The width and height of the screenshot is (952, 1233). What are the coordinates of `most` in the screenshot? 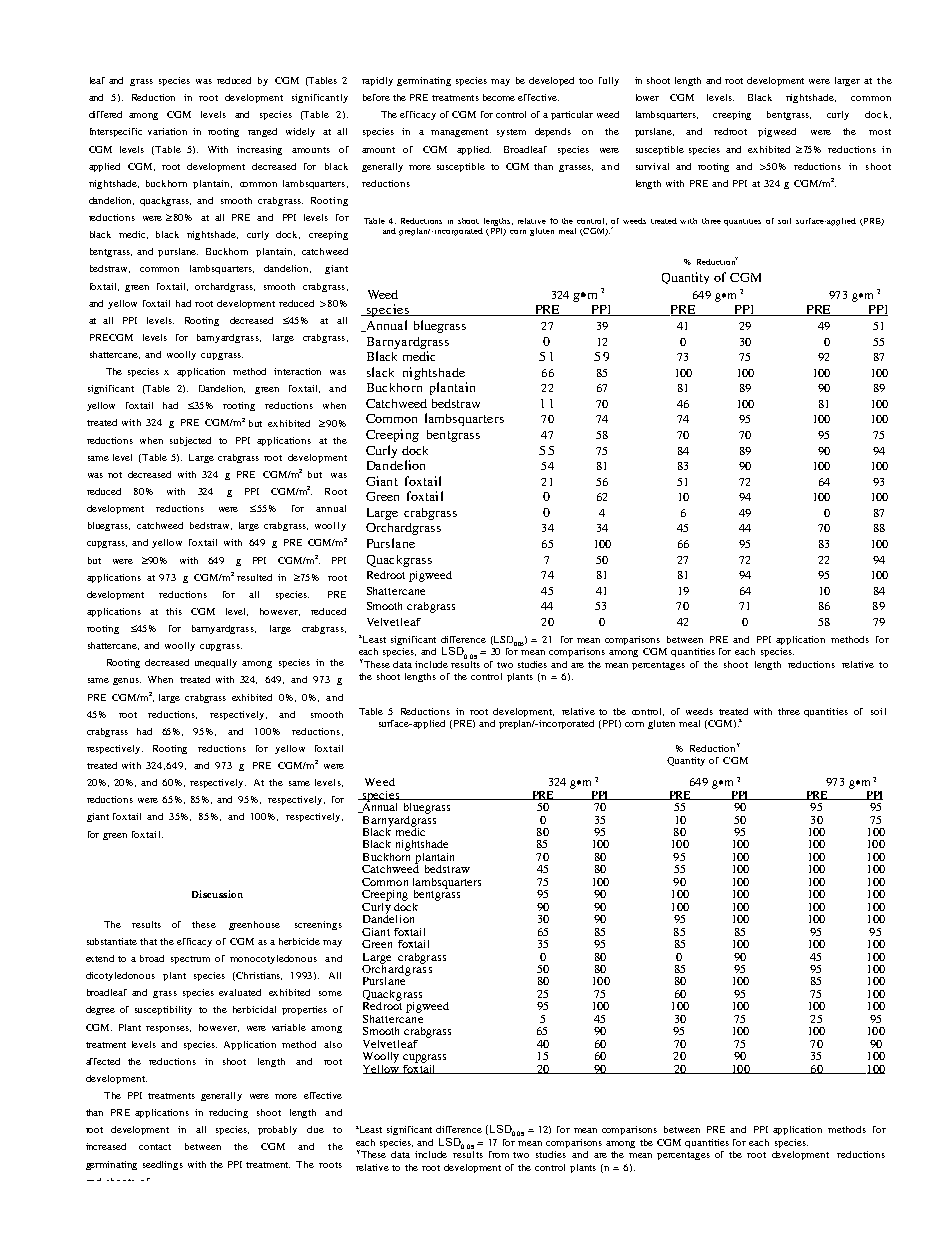 It's located at (880, 132).
